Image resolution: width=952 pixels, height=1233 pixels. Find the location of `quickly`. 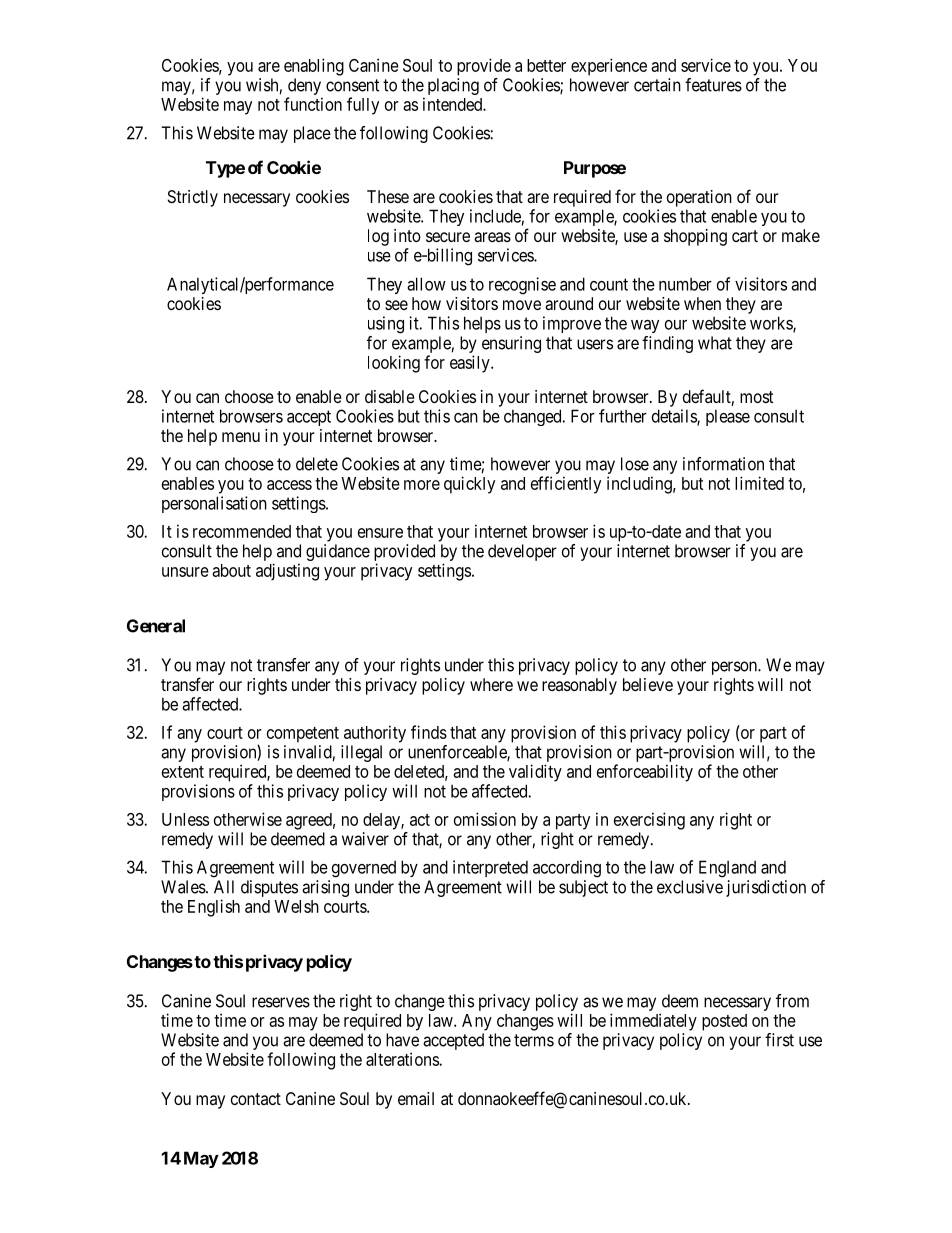

quickly is located at coordinates (469, 485).
